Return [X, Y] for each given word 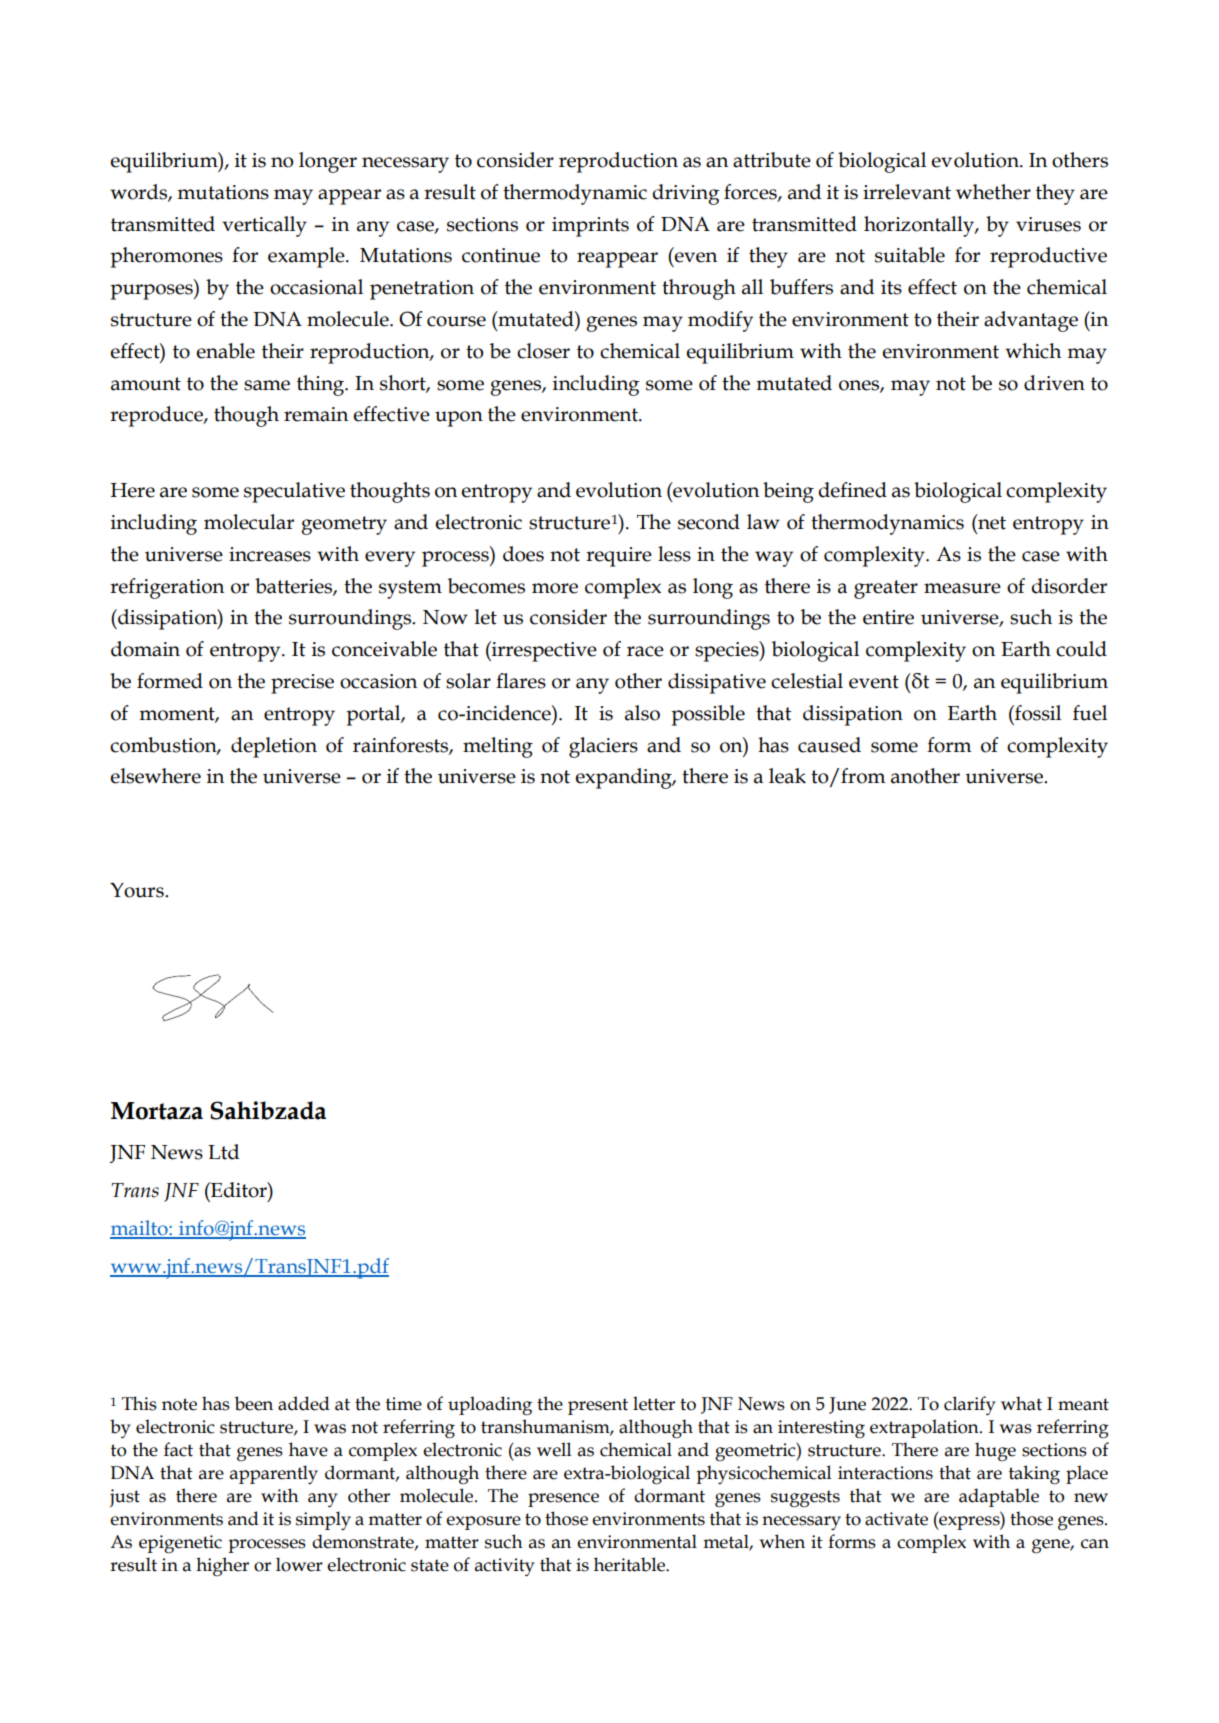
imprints [590, 227]
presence [563, 1500]
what [1021, 1403]
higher [222, 1566]
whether [993, 192]
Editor [239, 1190]
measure [962, 588]
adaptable [999, 1497]
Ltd [223, 1152]
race [645, 651]
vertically [264, 226]
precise [302, 684]
